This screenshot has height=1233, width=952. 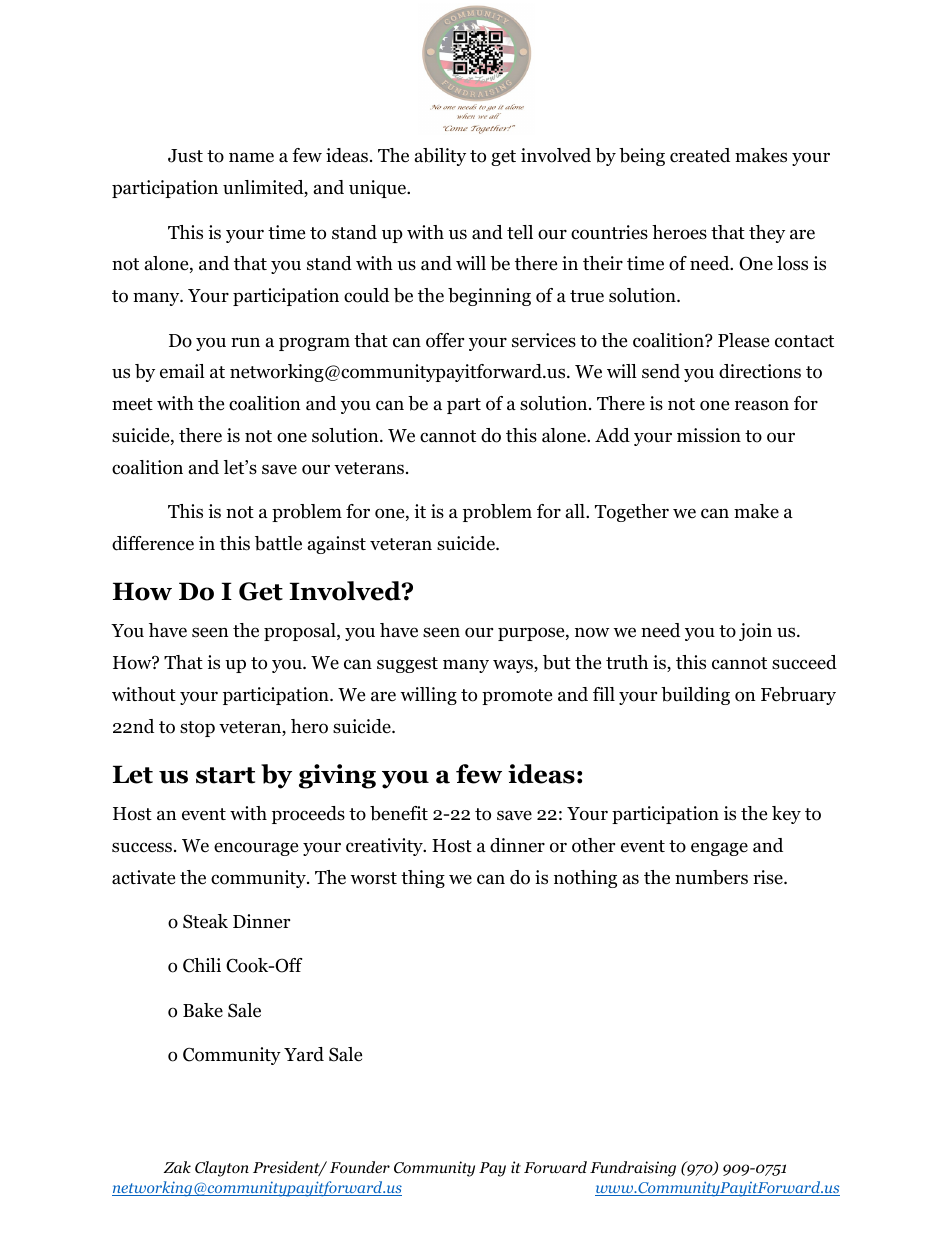 I want to click on promote, so click(x=517, y=697).
